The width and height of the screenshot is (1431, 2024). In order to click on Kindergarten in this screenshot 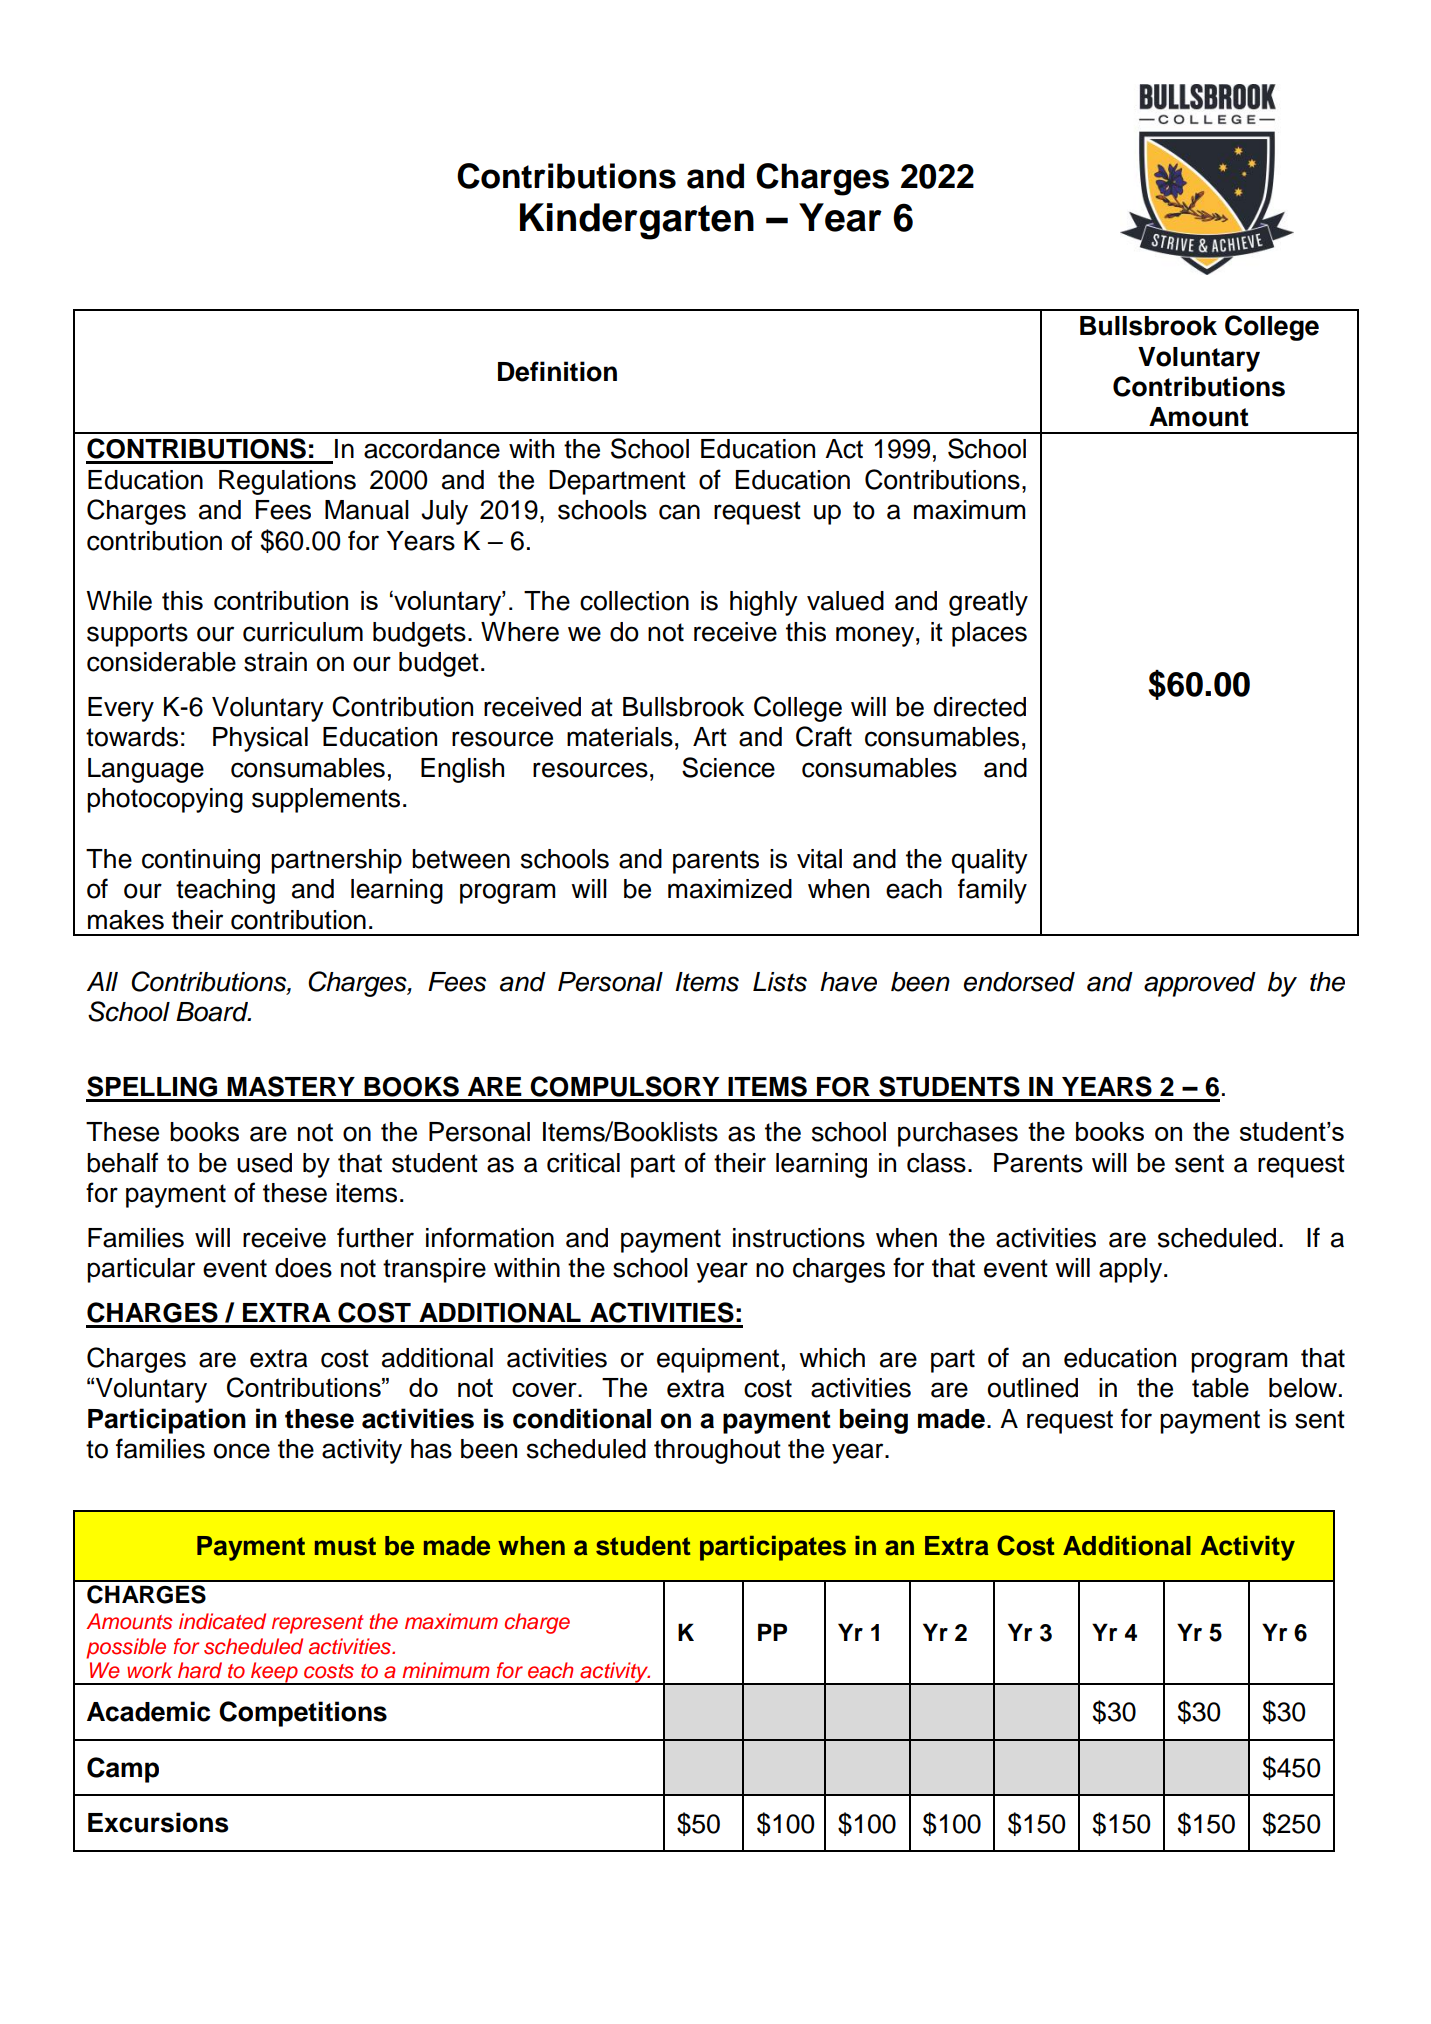, I will do `click(637, 221)`.
